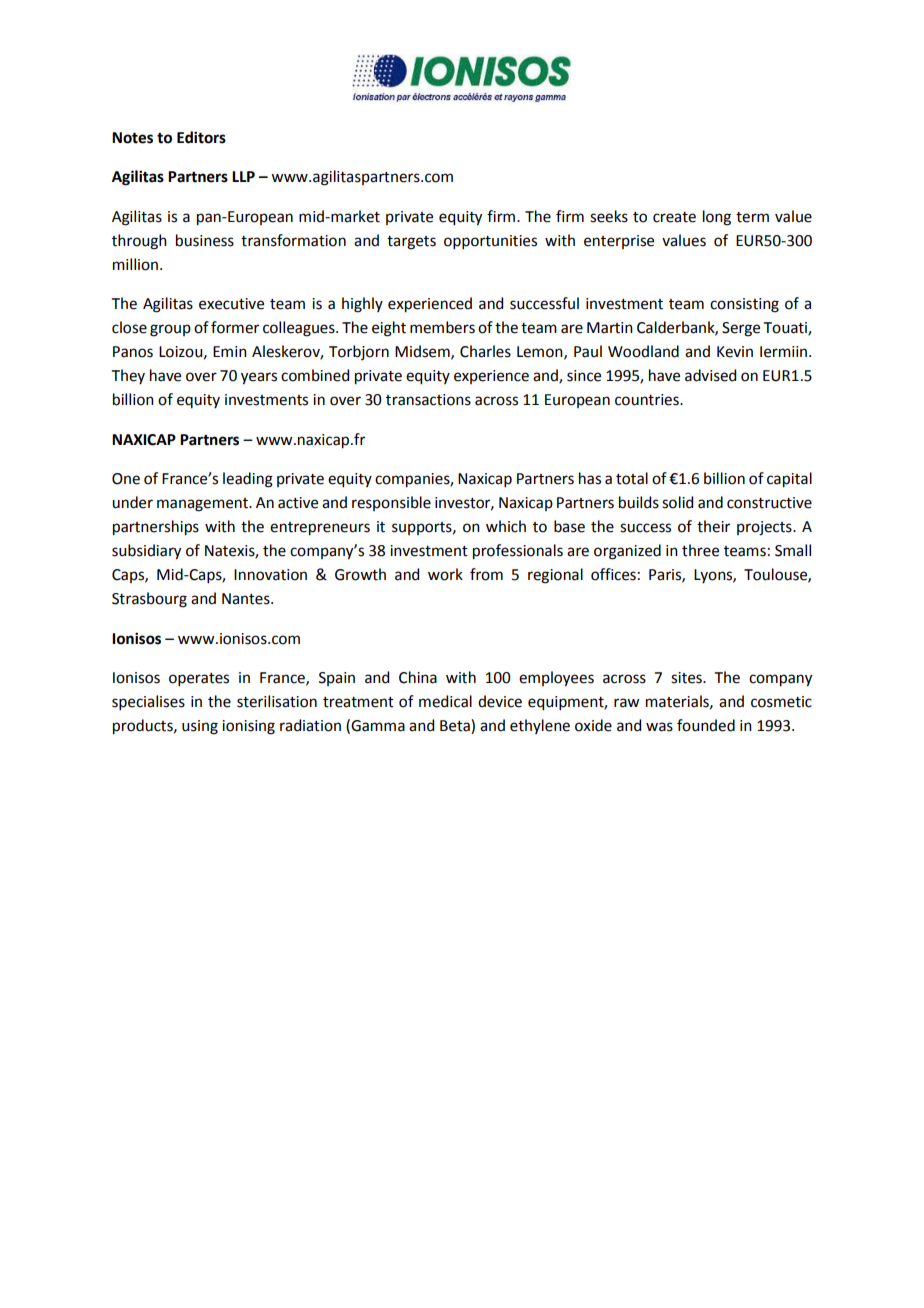  What do you see at coordinates (710, 375) in the screenshot?
I see `advised` at bounding box center [710, 375].
